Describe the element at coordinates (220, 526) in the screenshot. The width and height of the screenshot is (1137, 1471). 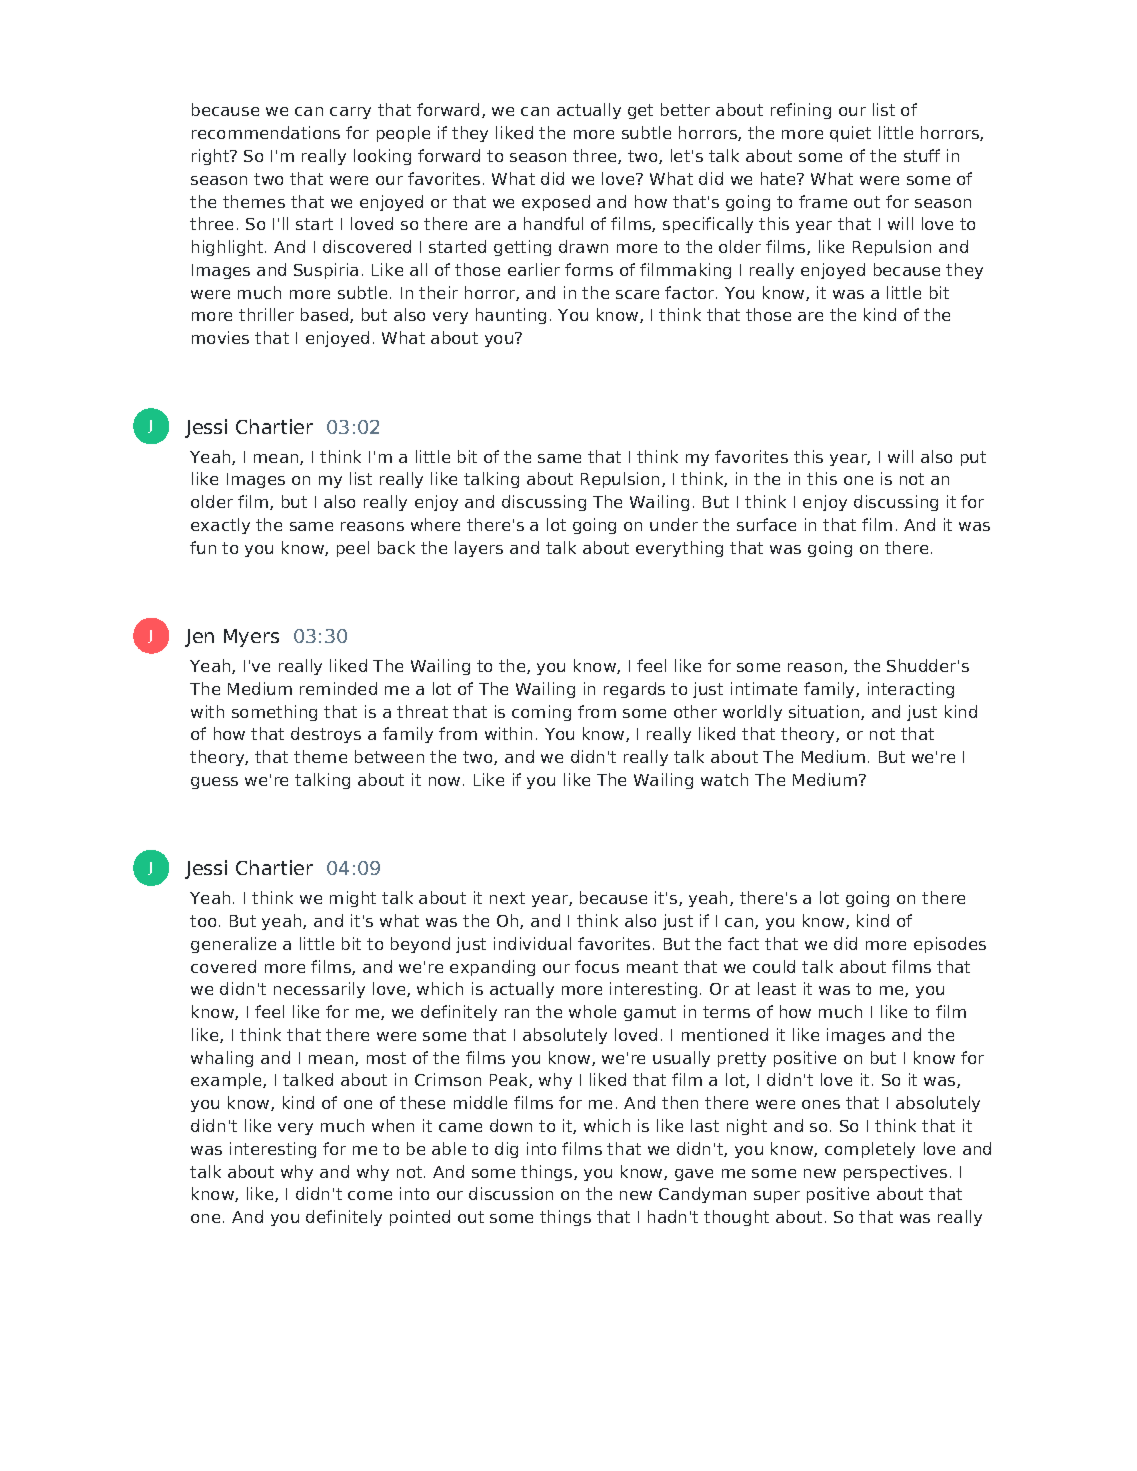
I see `exactly` at that location.
